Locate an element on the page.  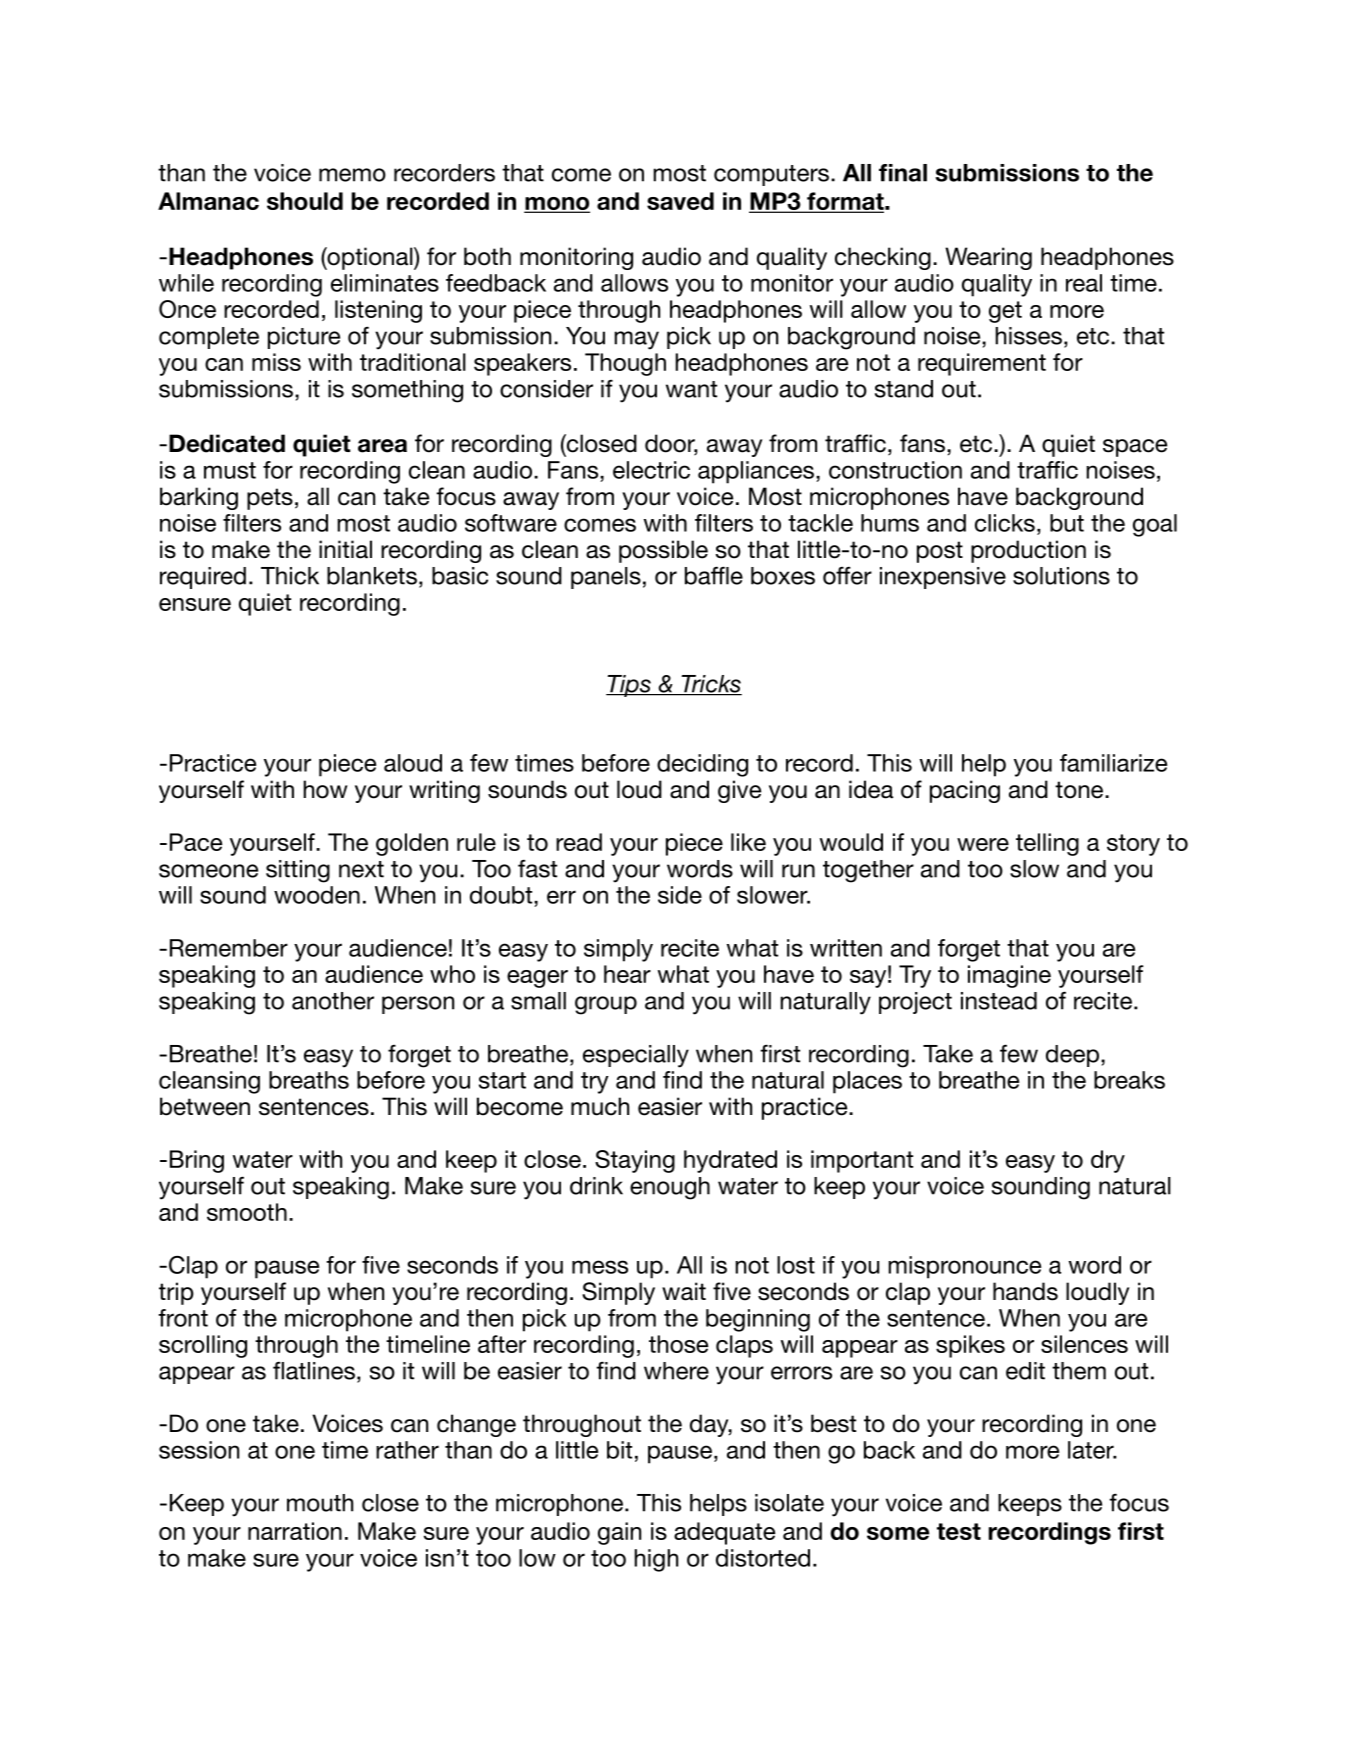
gain is located at coordinates (619, 1533).
